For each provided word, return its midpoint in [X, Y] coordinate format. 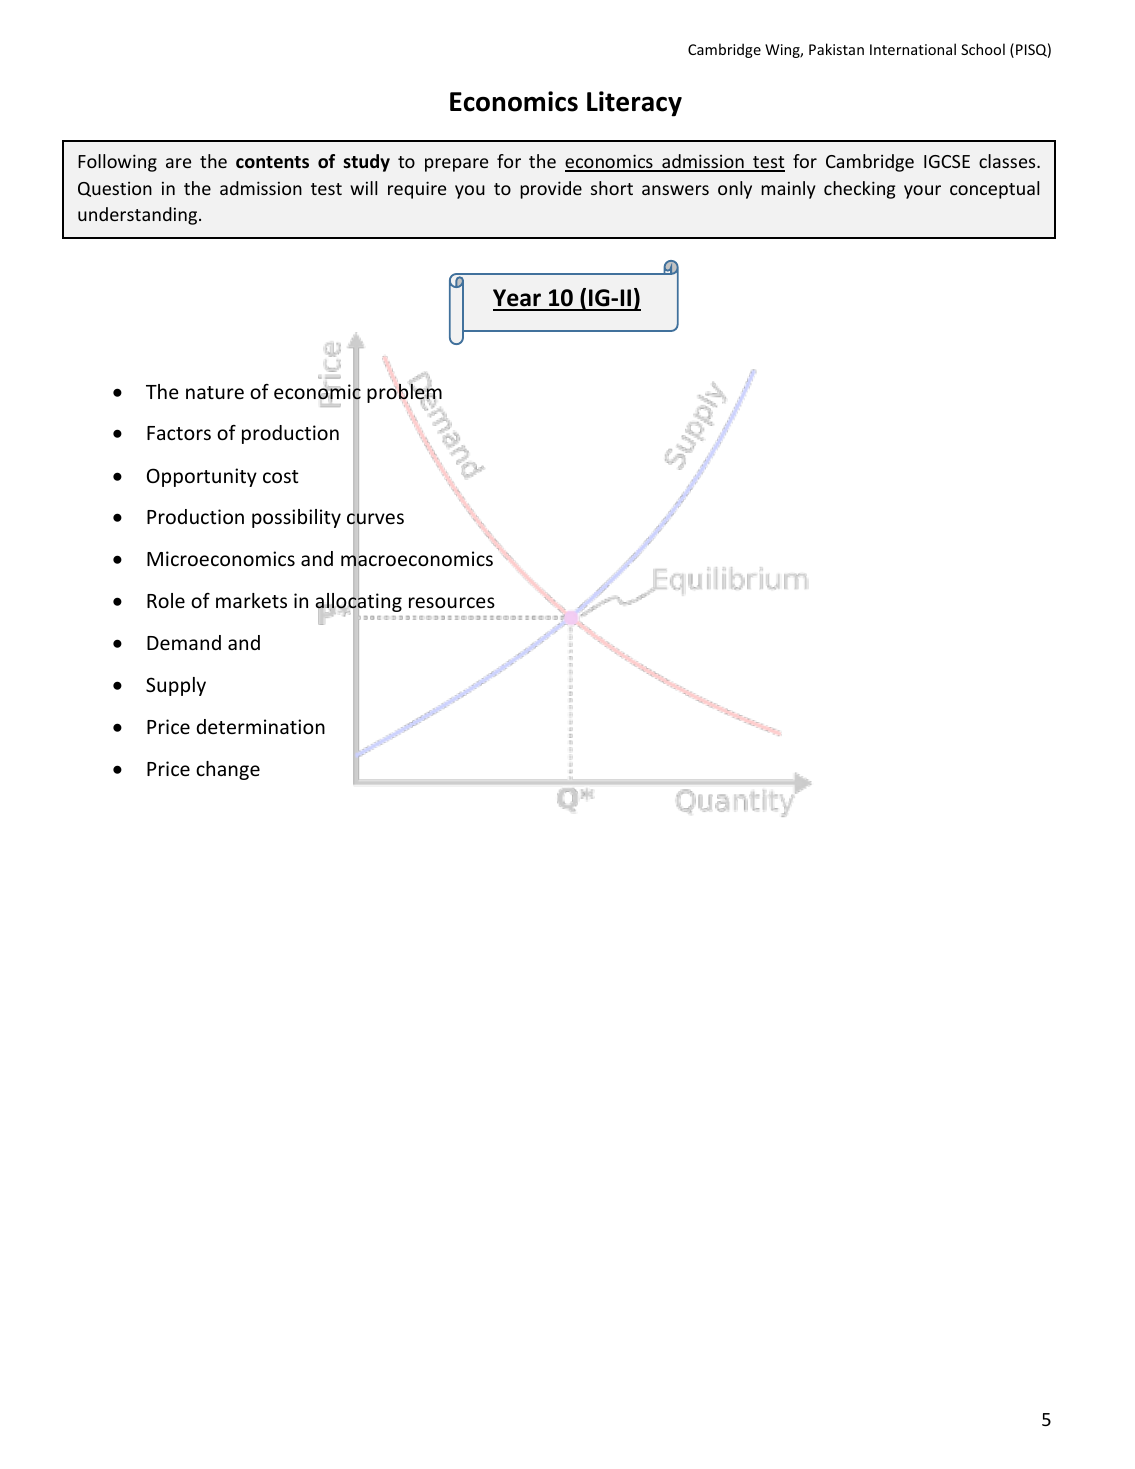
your [922, 192]
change [228, 770]
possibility [296, 518]
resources [452, 602]
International [913, 49]
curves [375, 520]
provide [551, 190]
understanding [139, 216]
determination [261, 726]
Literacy [634, 104]
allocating [358, 603]
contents [272, 162]
